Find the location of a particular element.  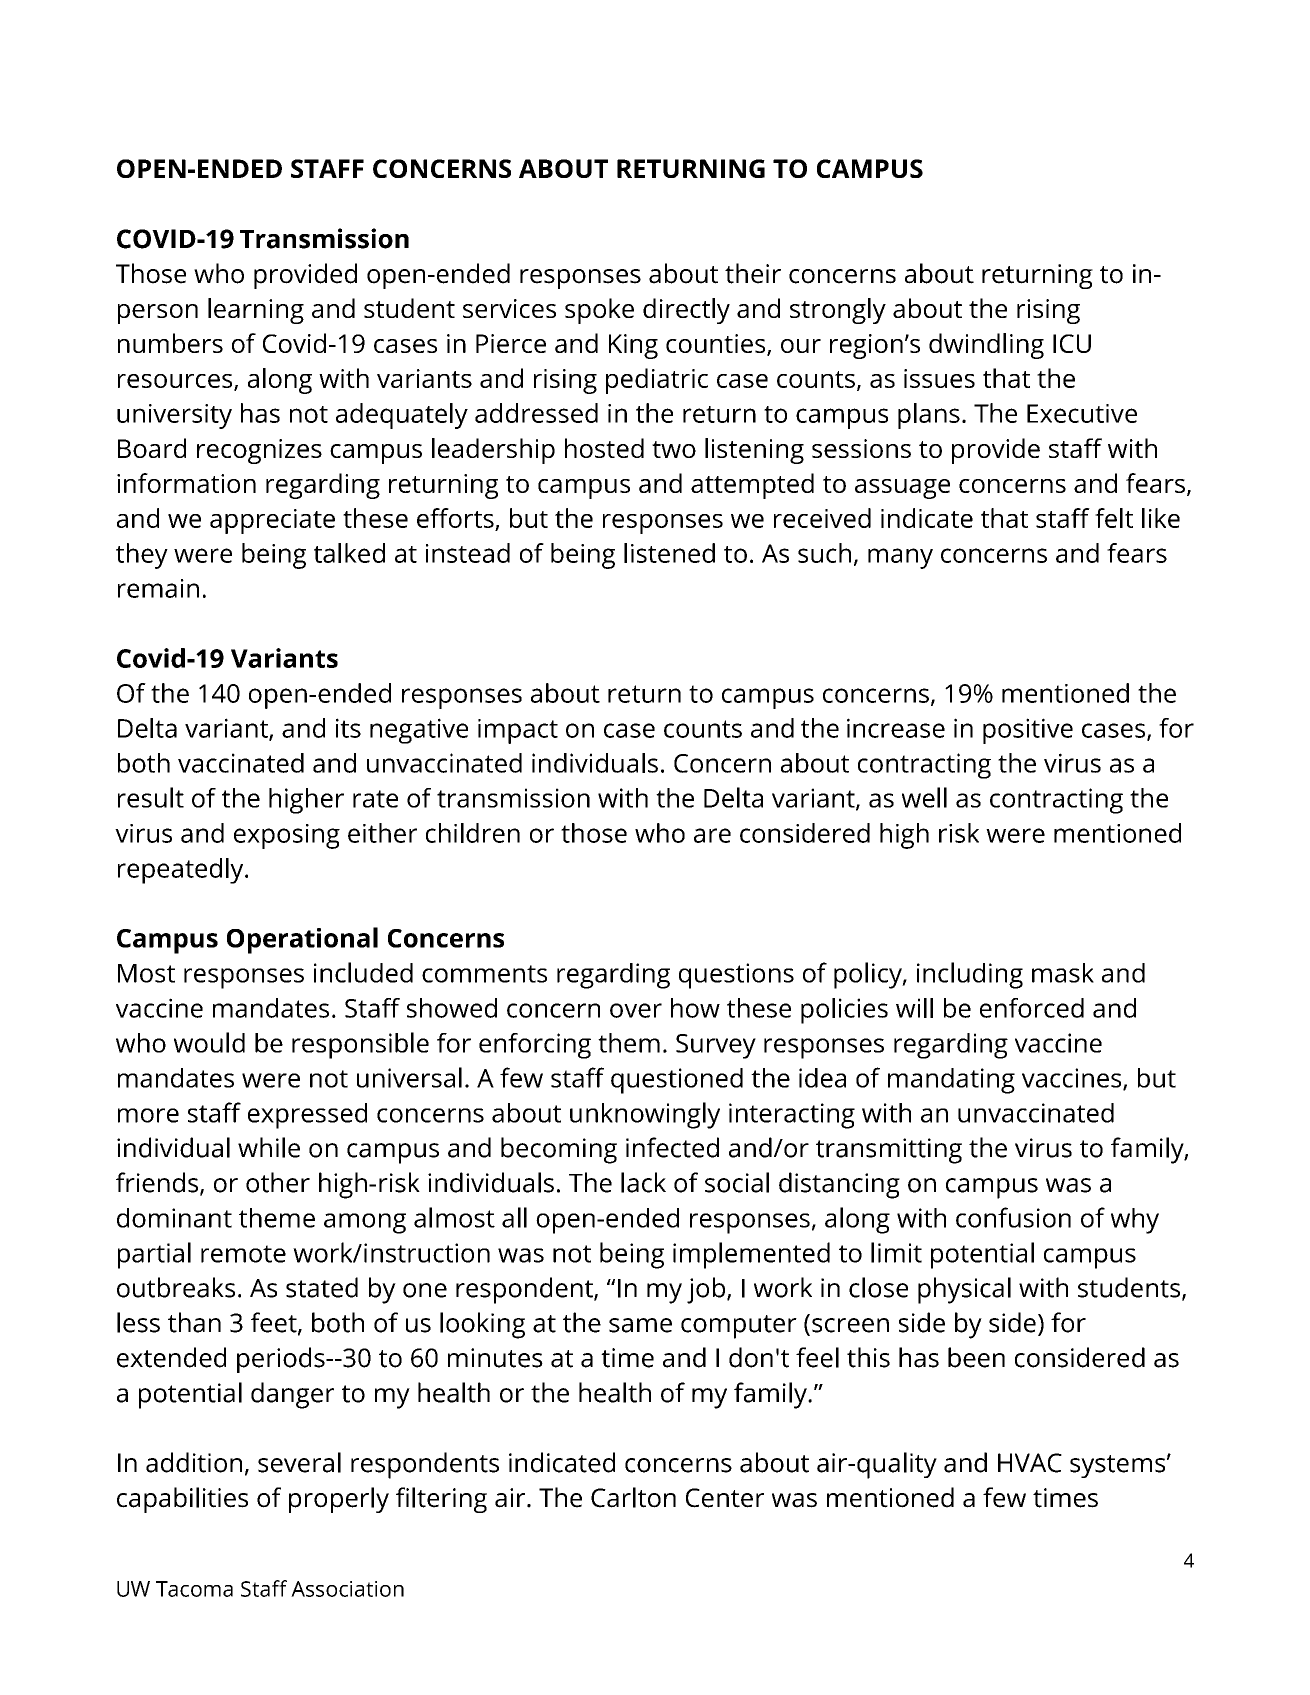

Carlton is located at coordinates (633, 1497).
